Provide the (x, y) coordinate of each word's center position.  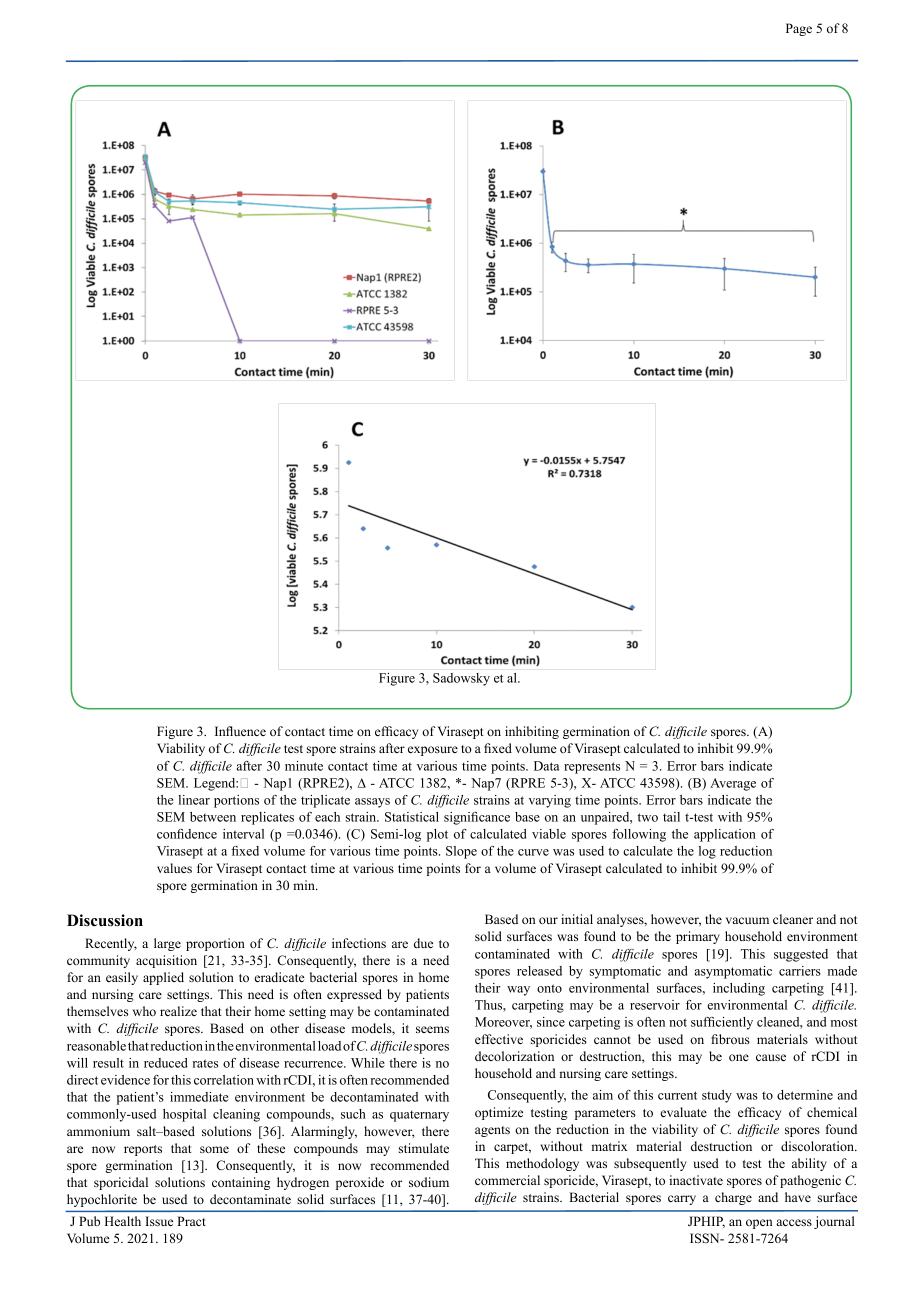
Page (799, 29)
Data (547, 766)
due (423, 943)
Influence (240, 731)
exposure (433, 751)
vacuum (747, 920)
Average (733, 784)
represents (592, 768)
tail (671, 817)
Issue (159, 1221)
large (167, 944)
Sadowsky (461, 679)
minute (304, 766)
